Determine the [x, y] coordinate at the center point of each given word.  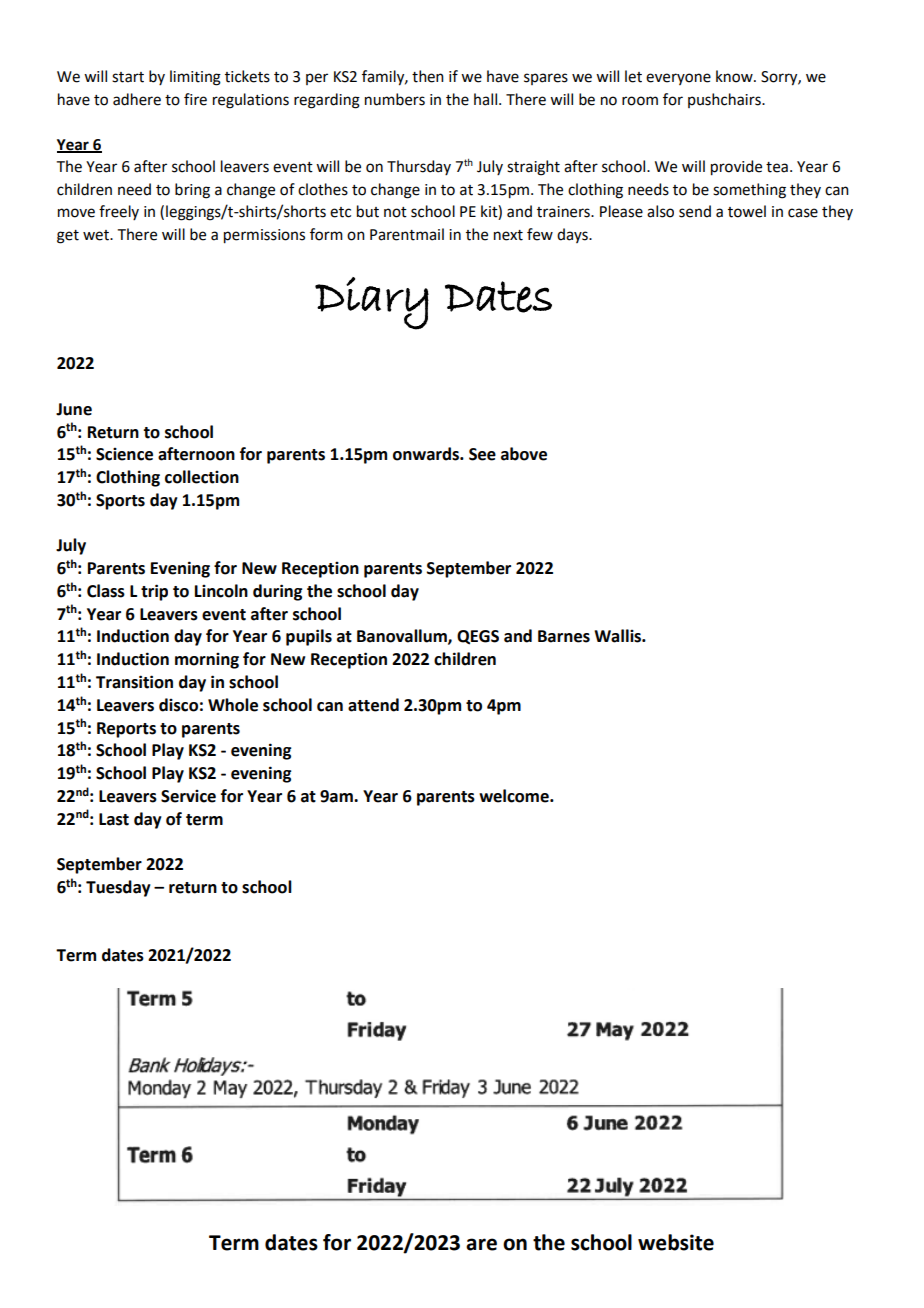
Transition [134, 682]
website [676, 1242]
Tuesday [118, 888]
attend [373, 705]
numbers [395, 99]
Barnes [564, 636]
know [735, 76]
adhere [137, 99]
